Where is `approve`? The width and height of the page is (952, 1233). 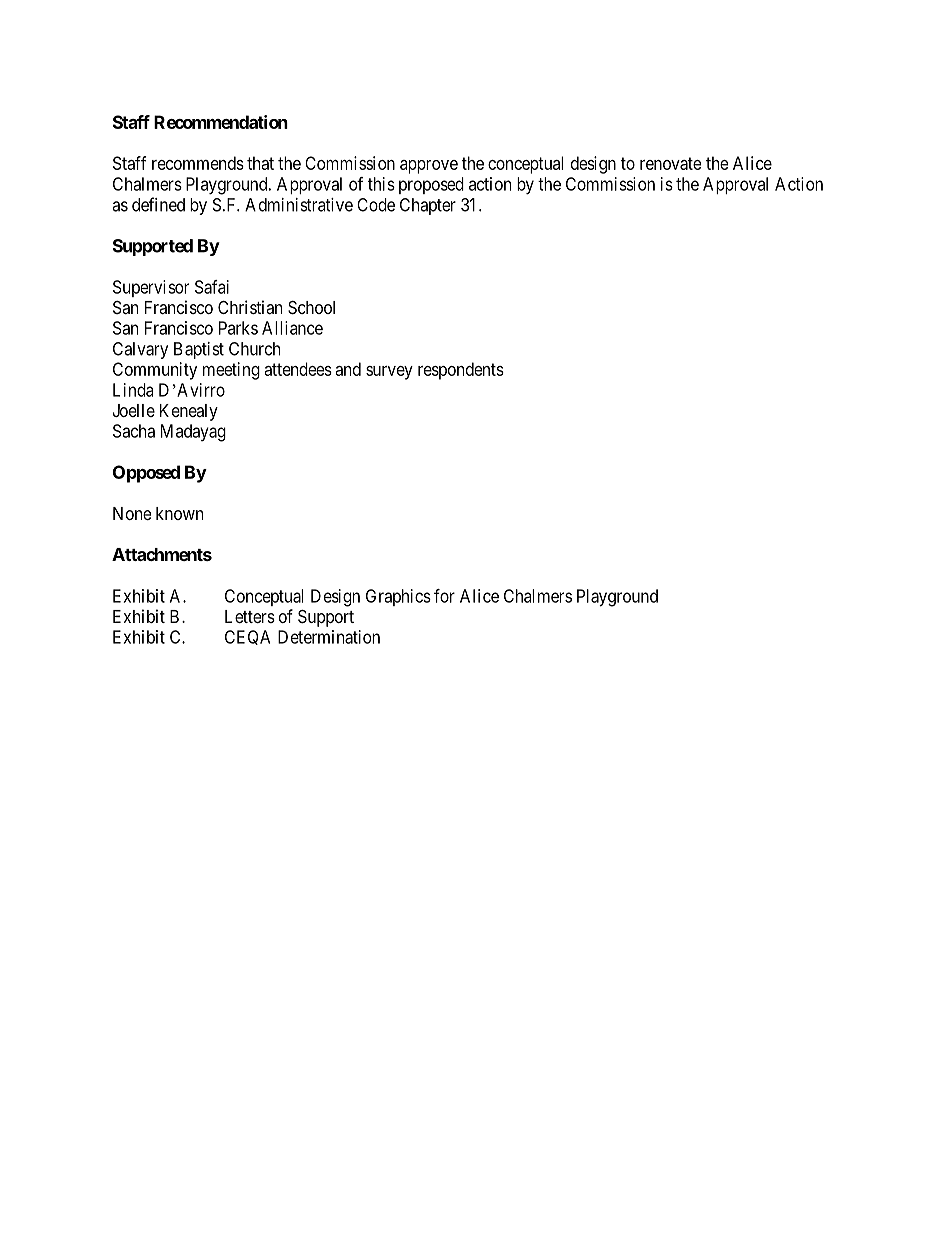
approve is located at coordinates (429, 167).
